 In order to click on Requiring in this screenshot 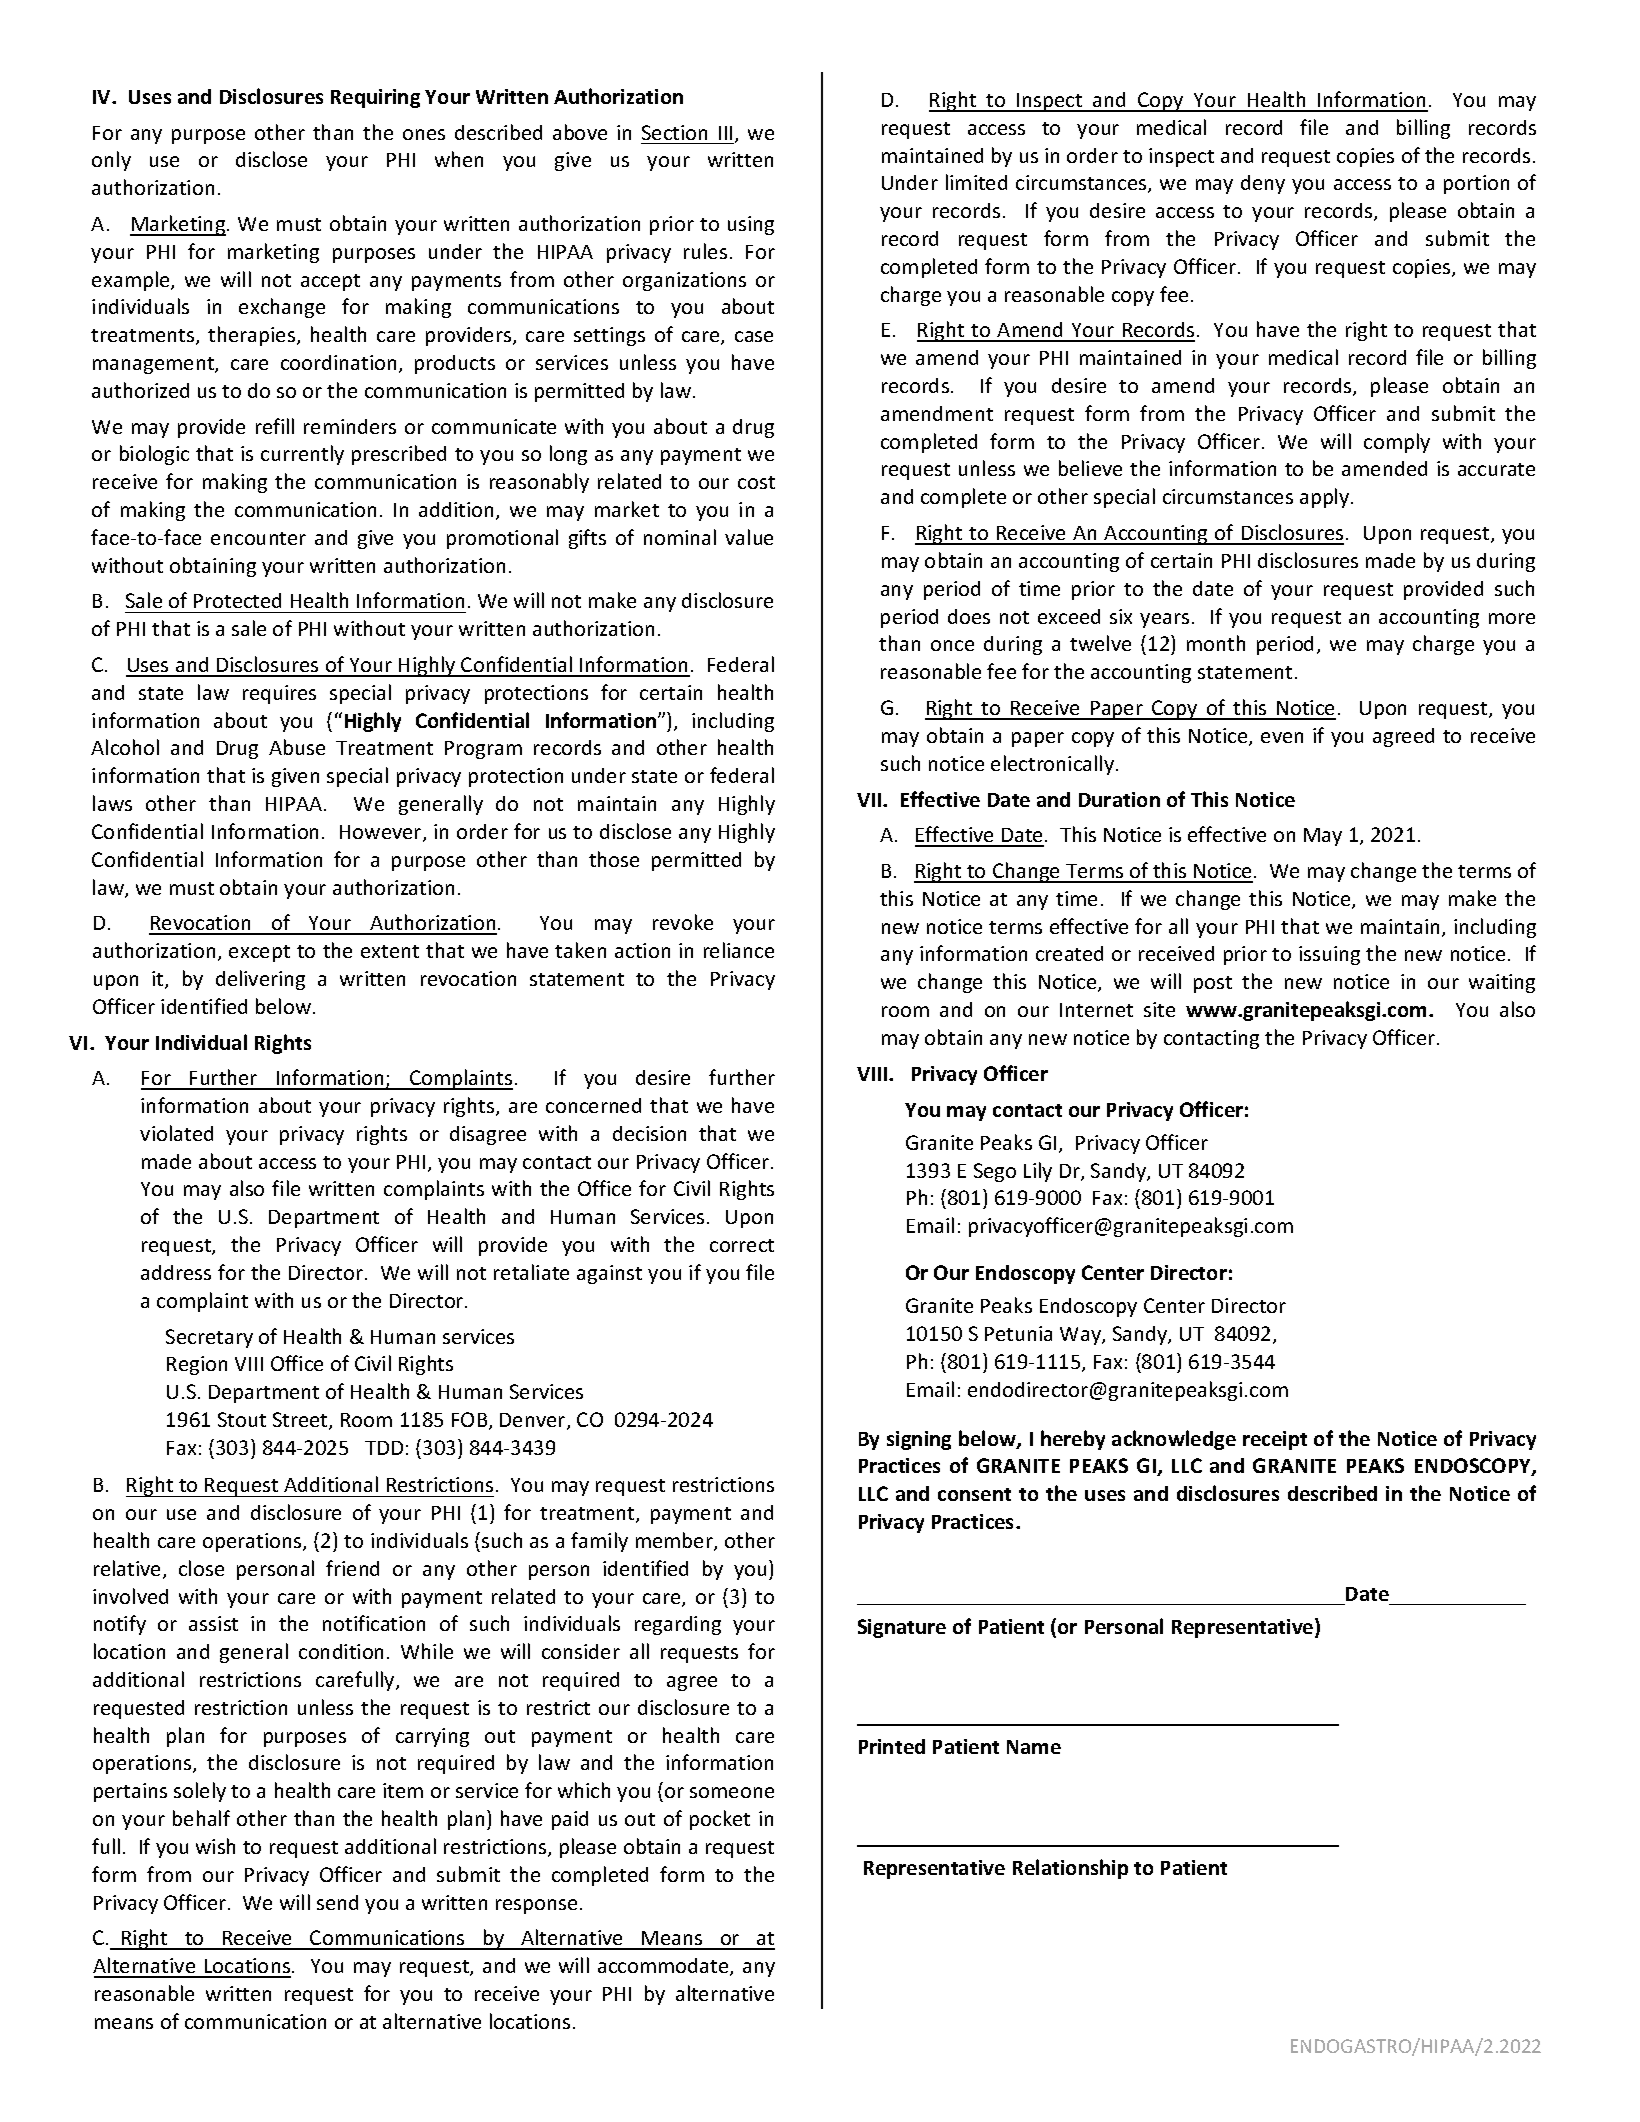, I will do `click(375, 98)`.
